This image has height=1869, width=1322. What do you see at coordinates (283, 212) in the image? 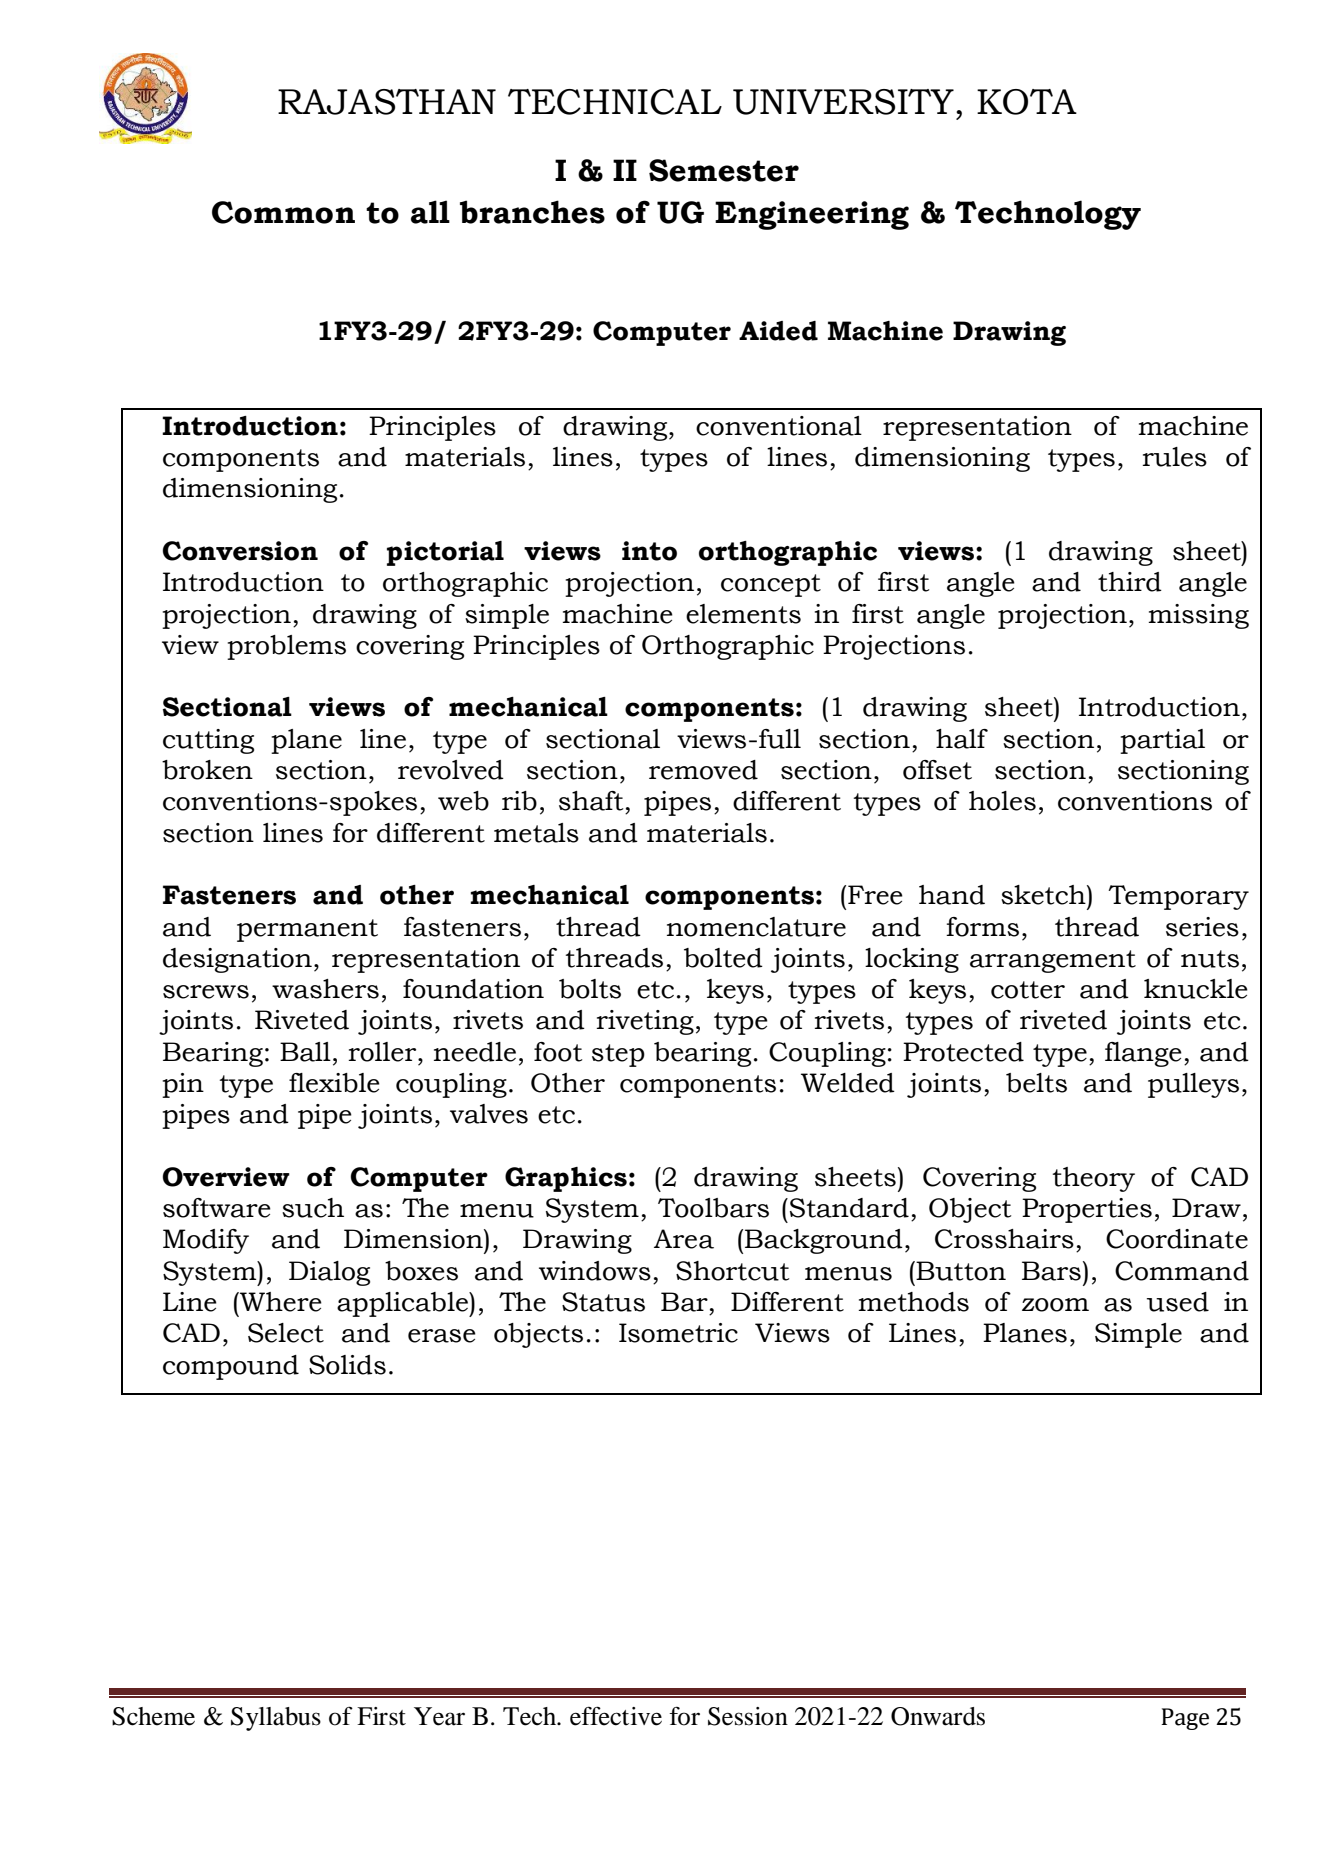
I see `Common` at bounding box center [283, 212].
